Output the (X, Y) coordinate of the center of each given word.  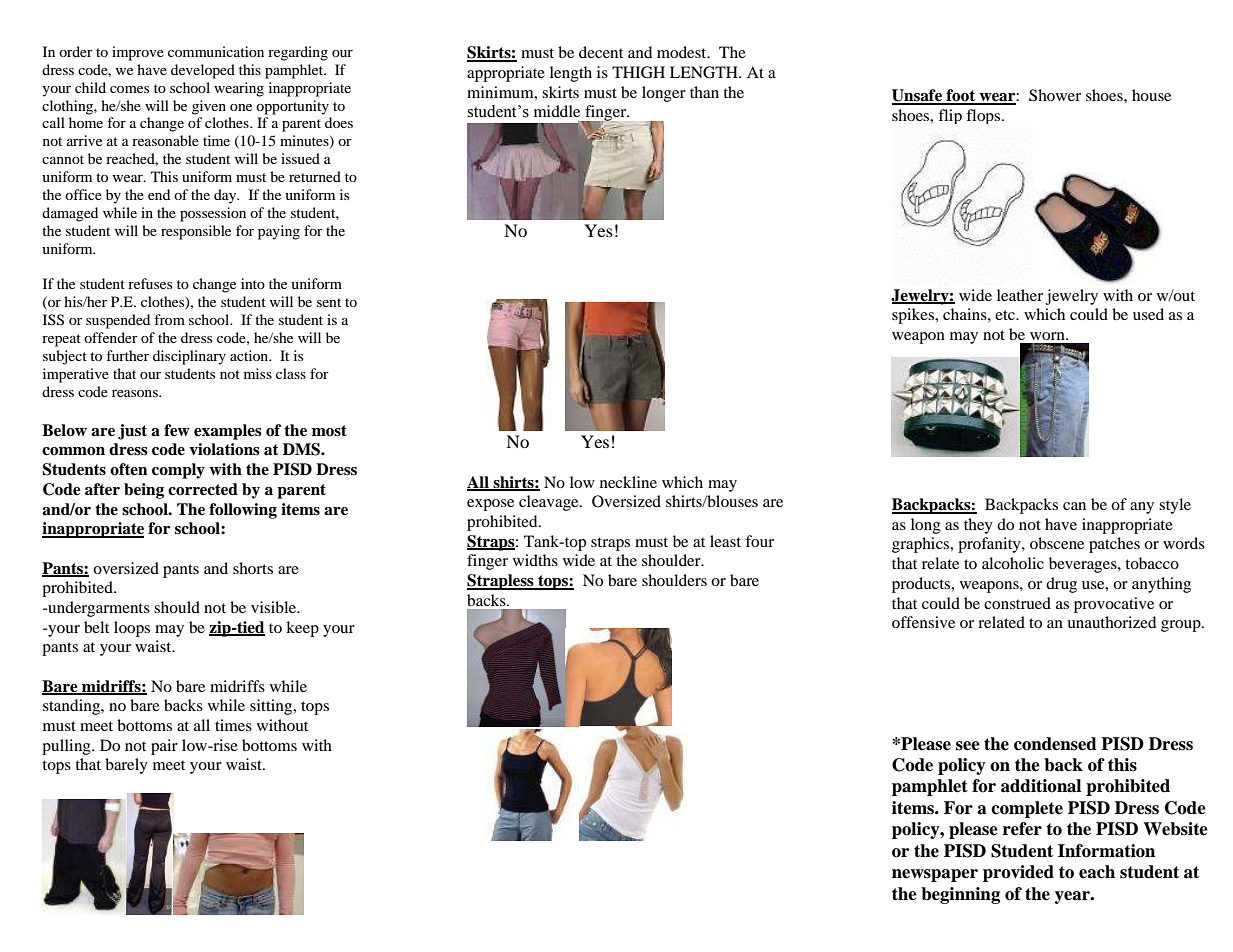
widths (535, 560)
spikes (914, 316)
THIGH (638, 72)
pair (164, 747)
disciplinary (189, 357)
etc (1006, 315)
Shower (1055, 95)
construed (1017, 603)
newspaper (935, 875)
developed (203, 71)
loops (132, 629)
